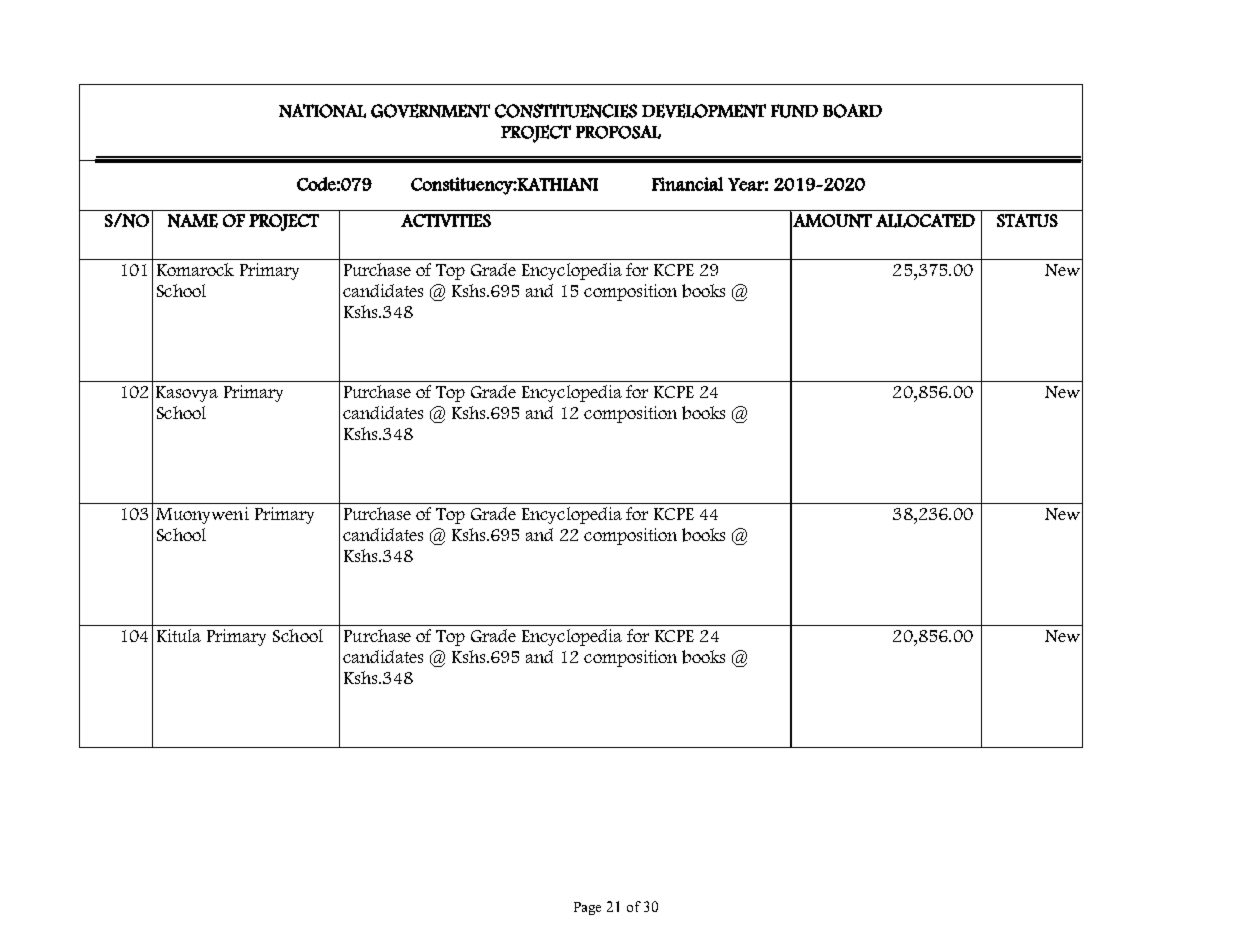 The width and height of the screenshot is (1233, 952). What do you see at coordinates (446, 220) in the screenshot?
I see `ACTIVITIES` at bounding box center [446, 220].
